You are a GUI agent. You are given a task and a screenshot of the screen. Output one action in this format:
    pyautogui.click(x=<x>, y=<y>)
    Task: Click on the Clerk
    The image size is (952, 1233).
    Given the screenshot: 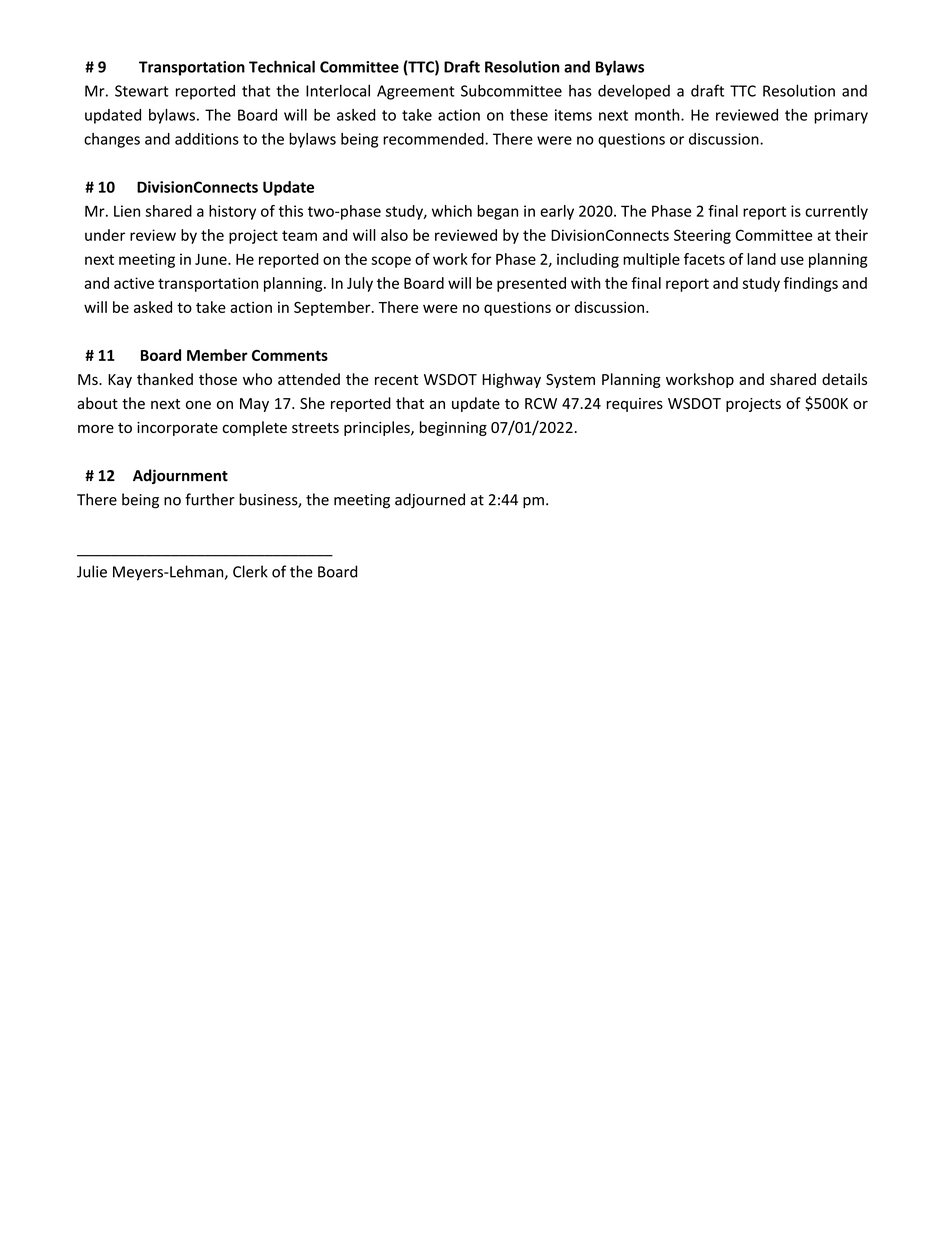 What is the action you would take?
    pyautogui.click(x=250, y=571)
